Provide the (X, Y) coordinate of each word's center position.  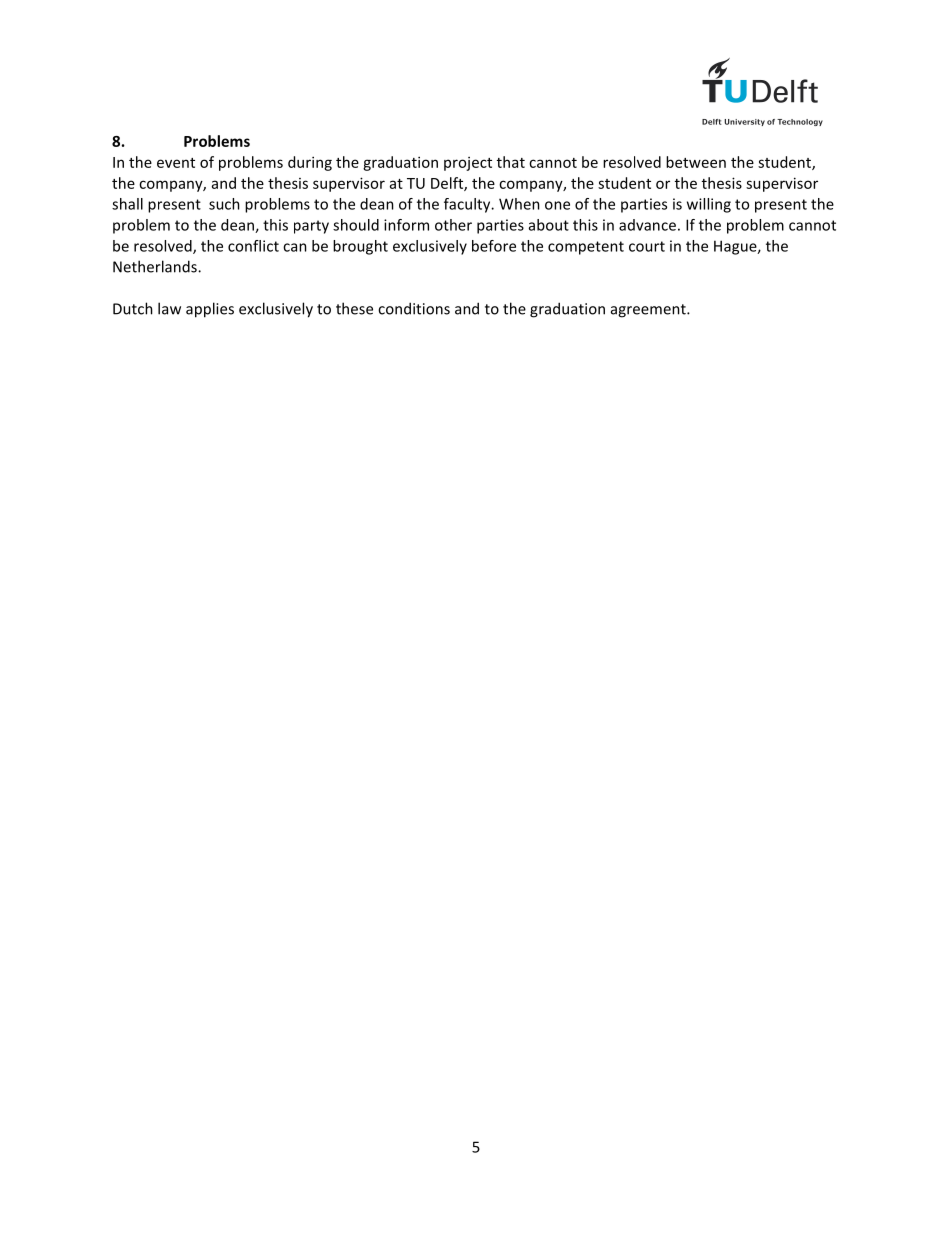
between (696, 162)
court (647, 246)
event (176, 163)
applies (210, 310)
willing (709, 205)
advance (647, 225)
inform (406, 225)
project (468, 164)
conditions (414, 308)
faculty (468, 205)
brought (360, 247)
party (311, 227)
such (224, 204)
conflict (253, 246)
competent (586, 248)
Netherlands (156, 266)
